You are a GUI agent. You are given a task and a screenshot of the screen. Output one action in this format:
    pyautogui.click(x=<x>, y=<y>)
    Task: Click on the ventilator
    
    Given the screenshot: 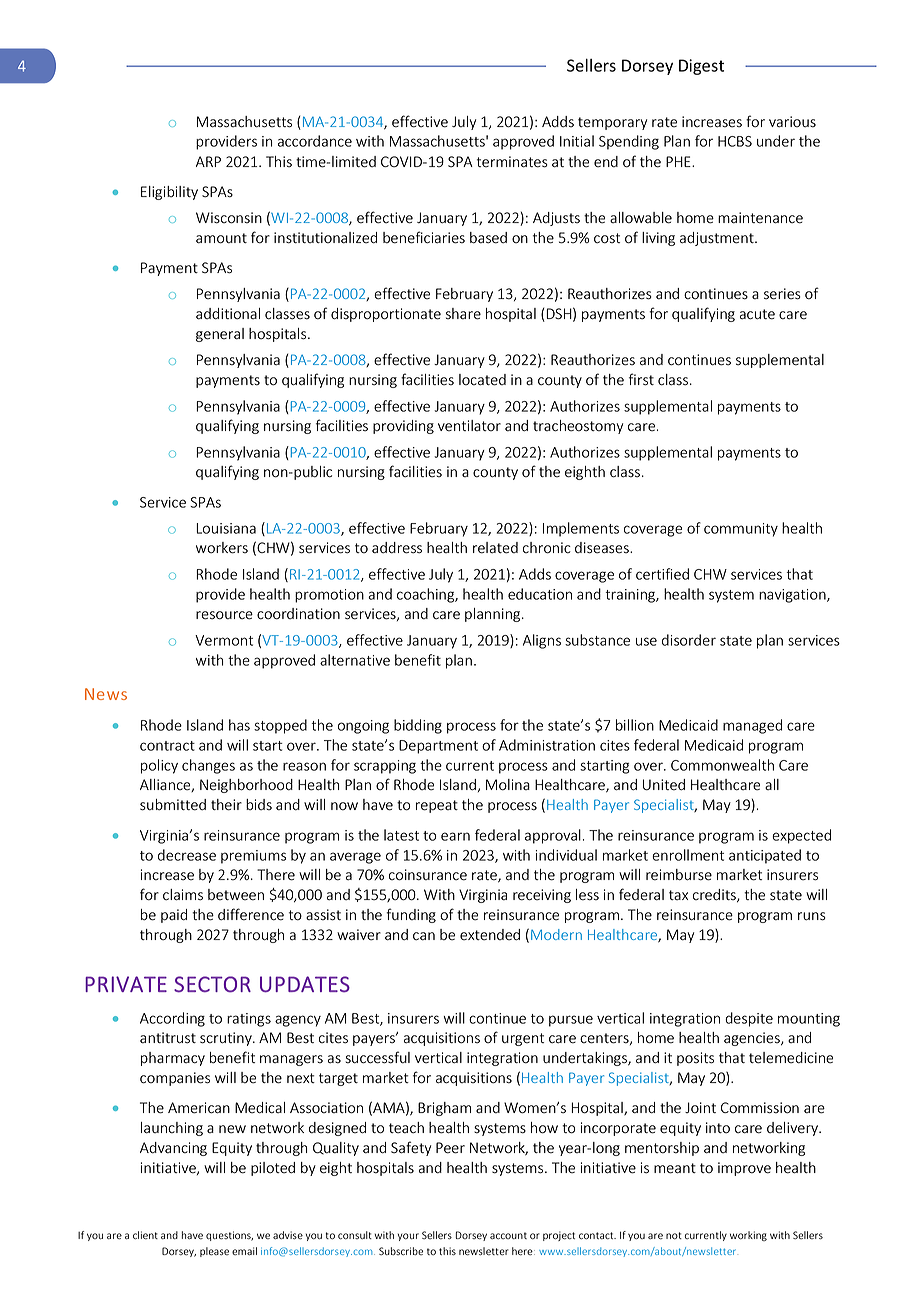 What is the action you would take?
    pyautogui.click(x=469, y=426)
